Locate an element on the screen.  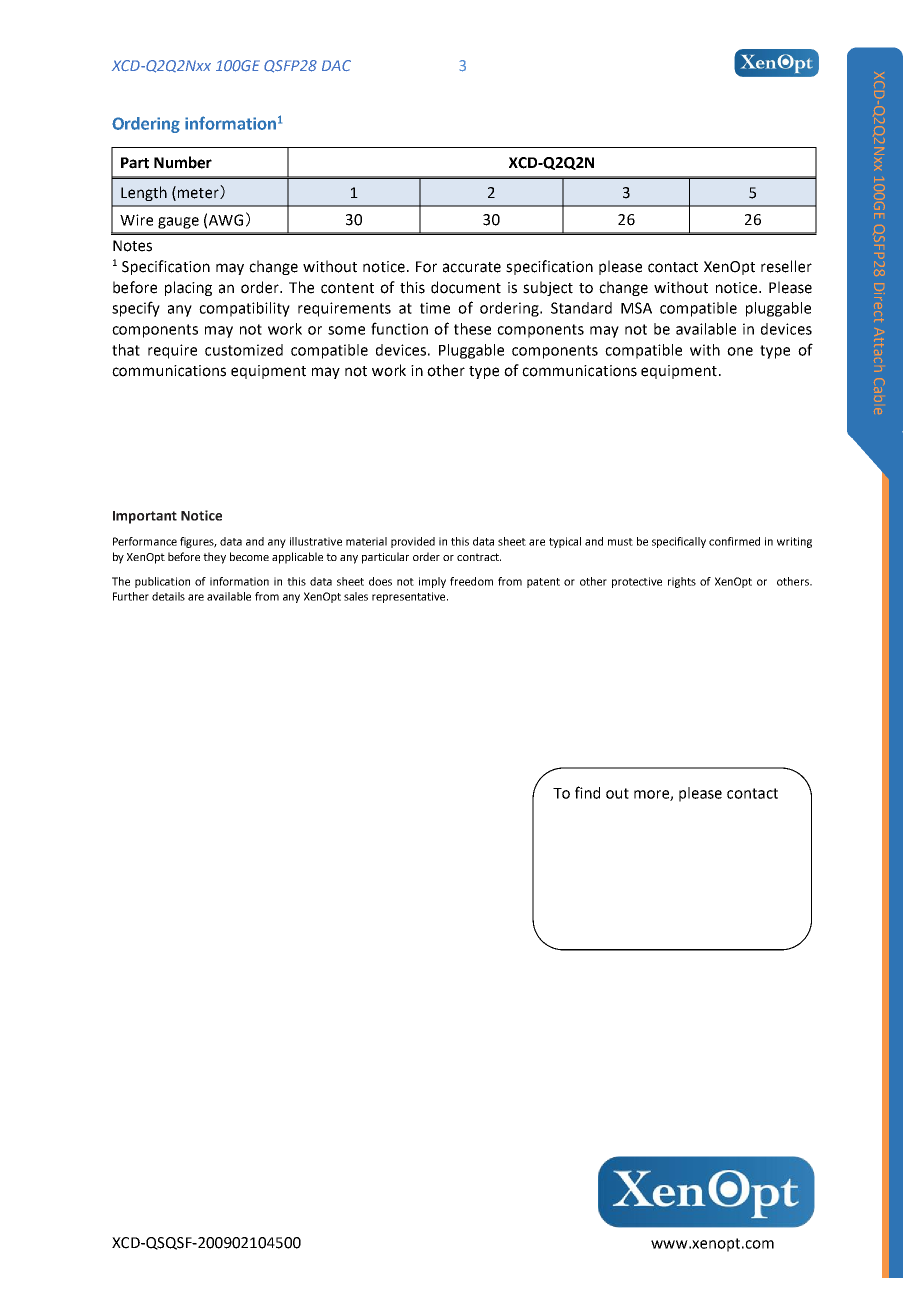
confirmed is located at coordinates (734, 541).
